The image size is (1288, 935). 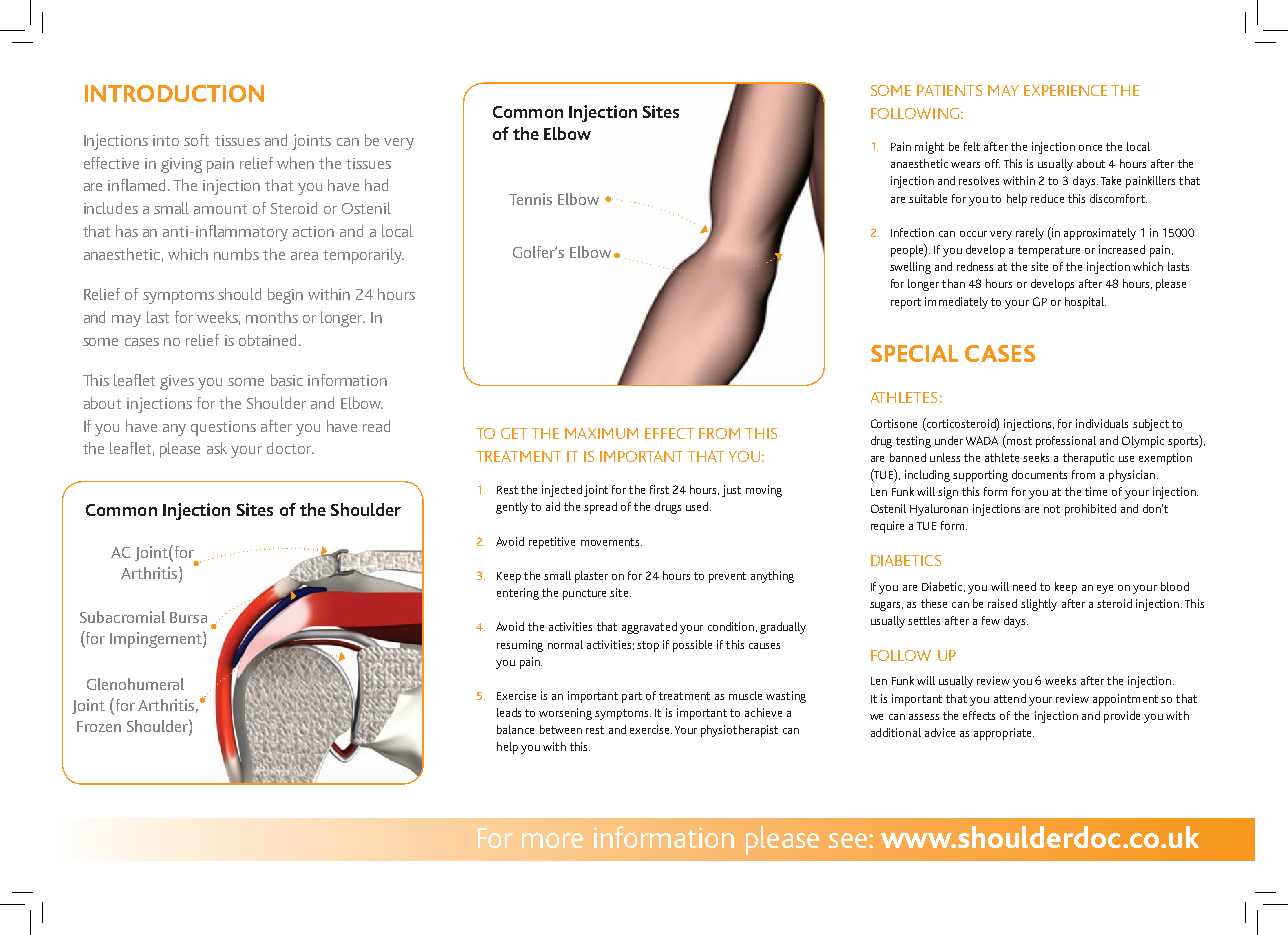 What do you see at coordinates (269, 340) in the screenshot?
I see `obtained` at bounding box center [269, 340].
